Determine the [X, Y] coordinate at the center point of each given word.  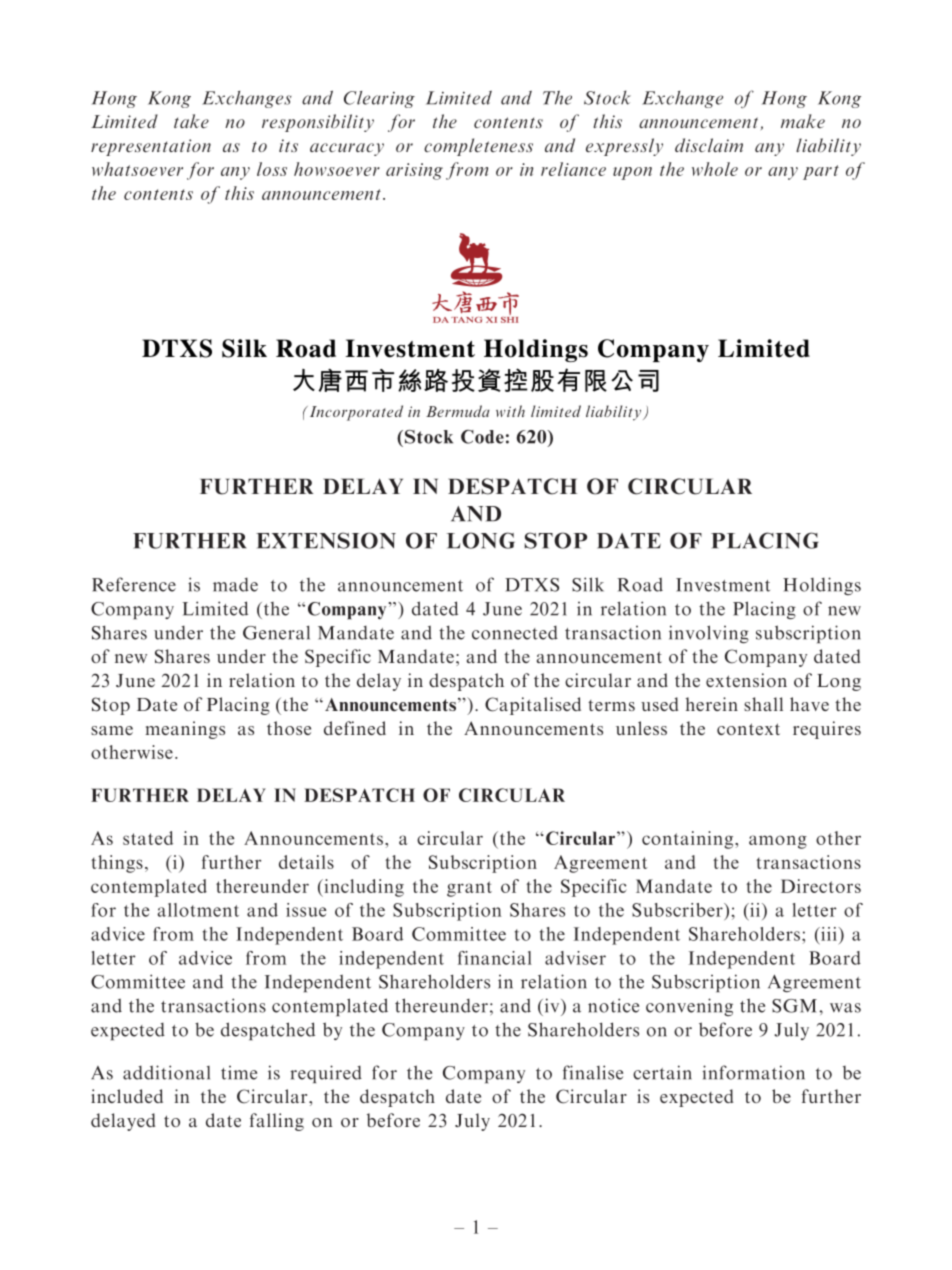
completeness [478, 147]
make [803, 121]
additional [166, 1072]
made [235, 585]
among [778, 842]
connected [515, 633]
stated [148, 838]
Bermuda [458, 411]
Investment [723, 585]
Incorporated [355, 413]
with [510, 411]
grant [469, 889]
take [191, 121]
